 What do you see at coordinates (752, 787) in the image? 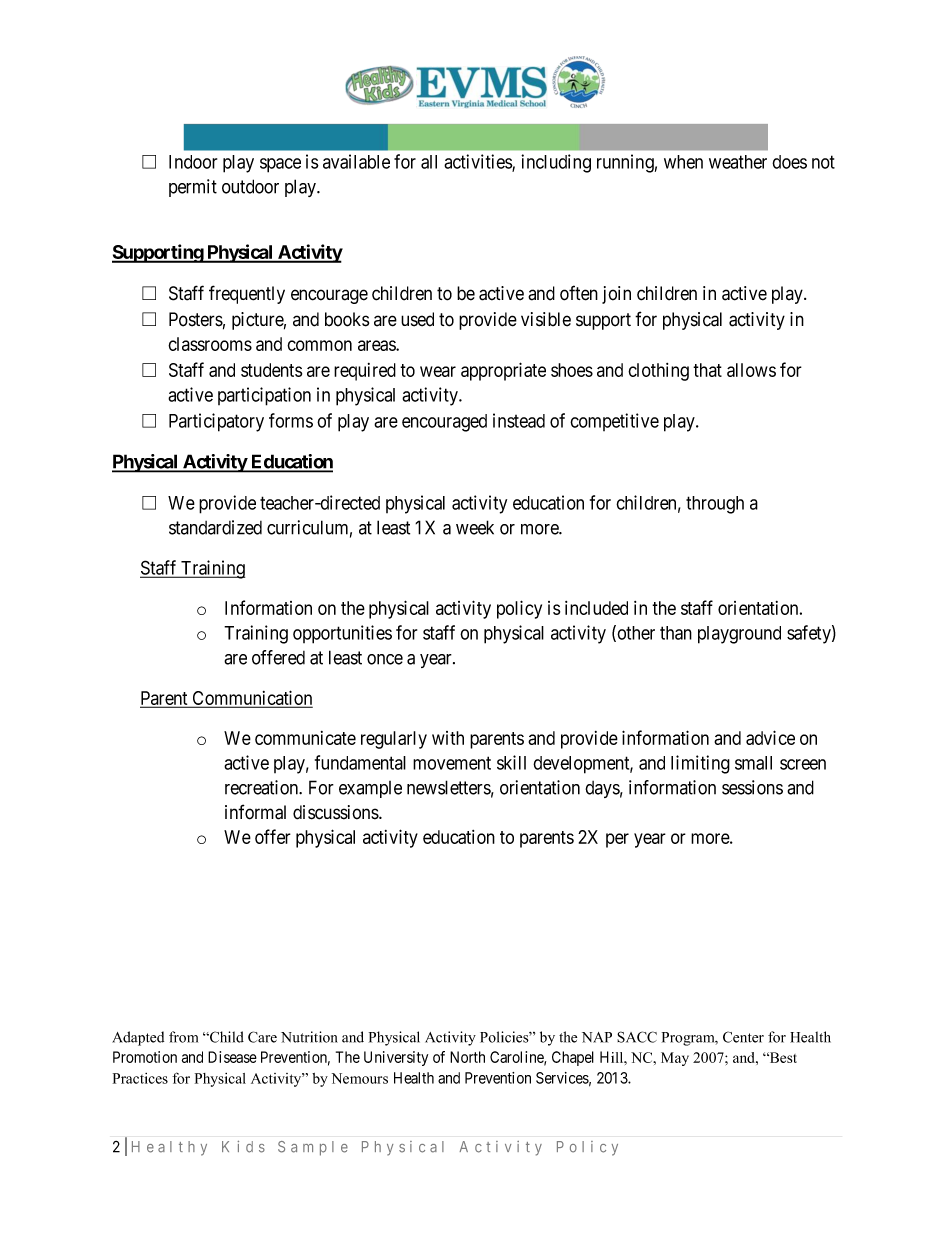
I see `sessions` at bounding box center [752, 787].
